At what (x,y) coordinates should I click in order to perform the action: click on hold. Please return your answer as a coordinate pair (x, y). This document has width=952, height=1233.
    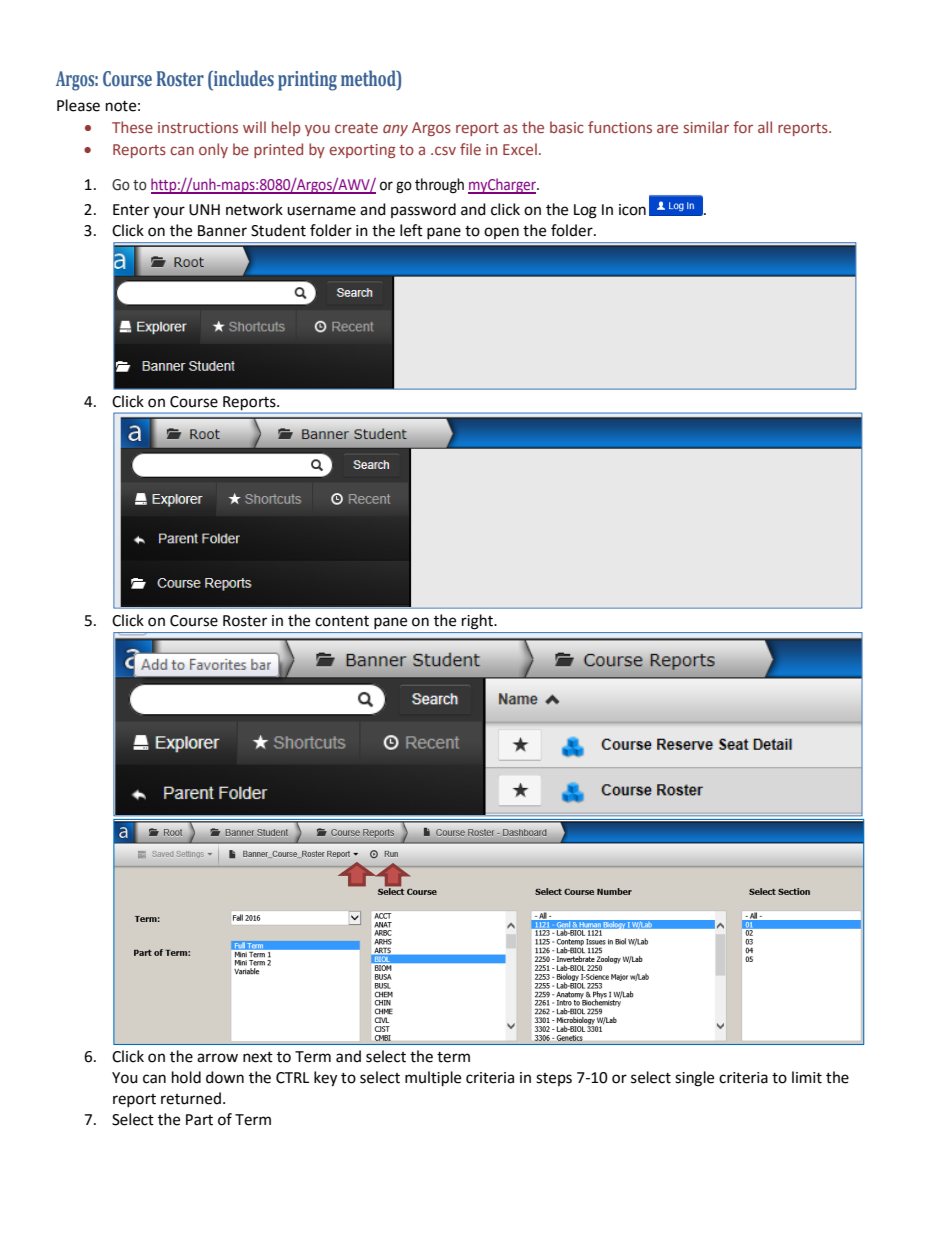
    Looking at the image, I should click on (186, 1077).
